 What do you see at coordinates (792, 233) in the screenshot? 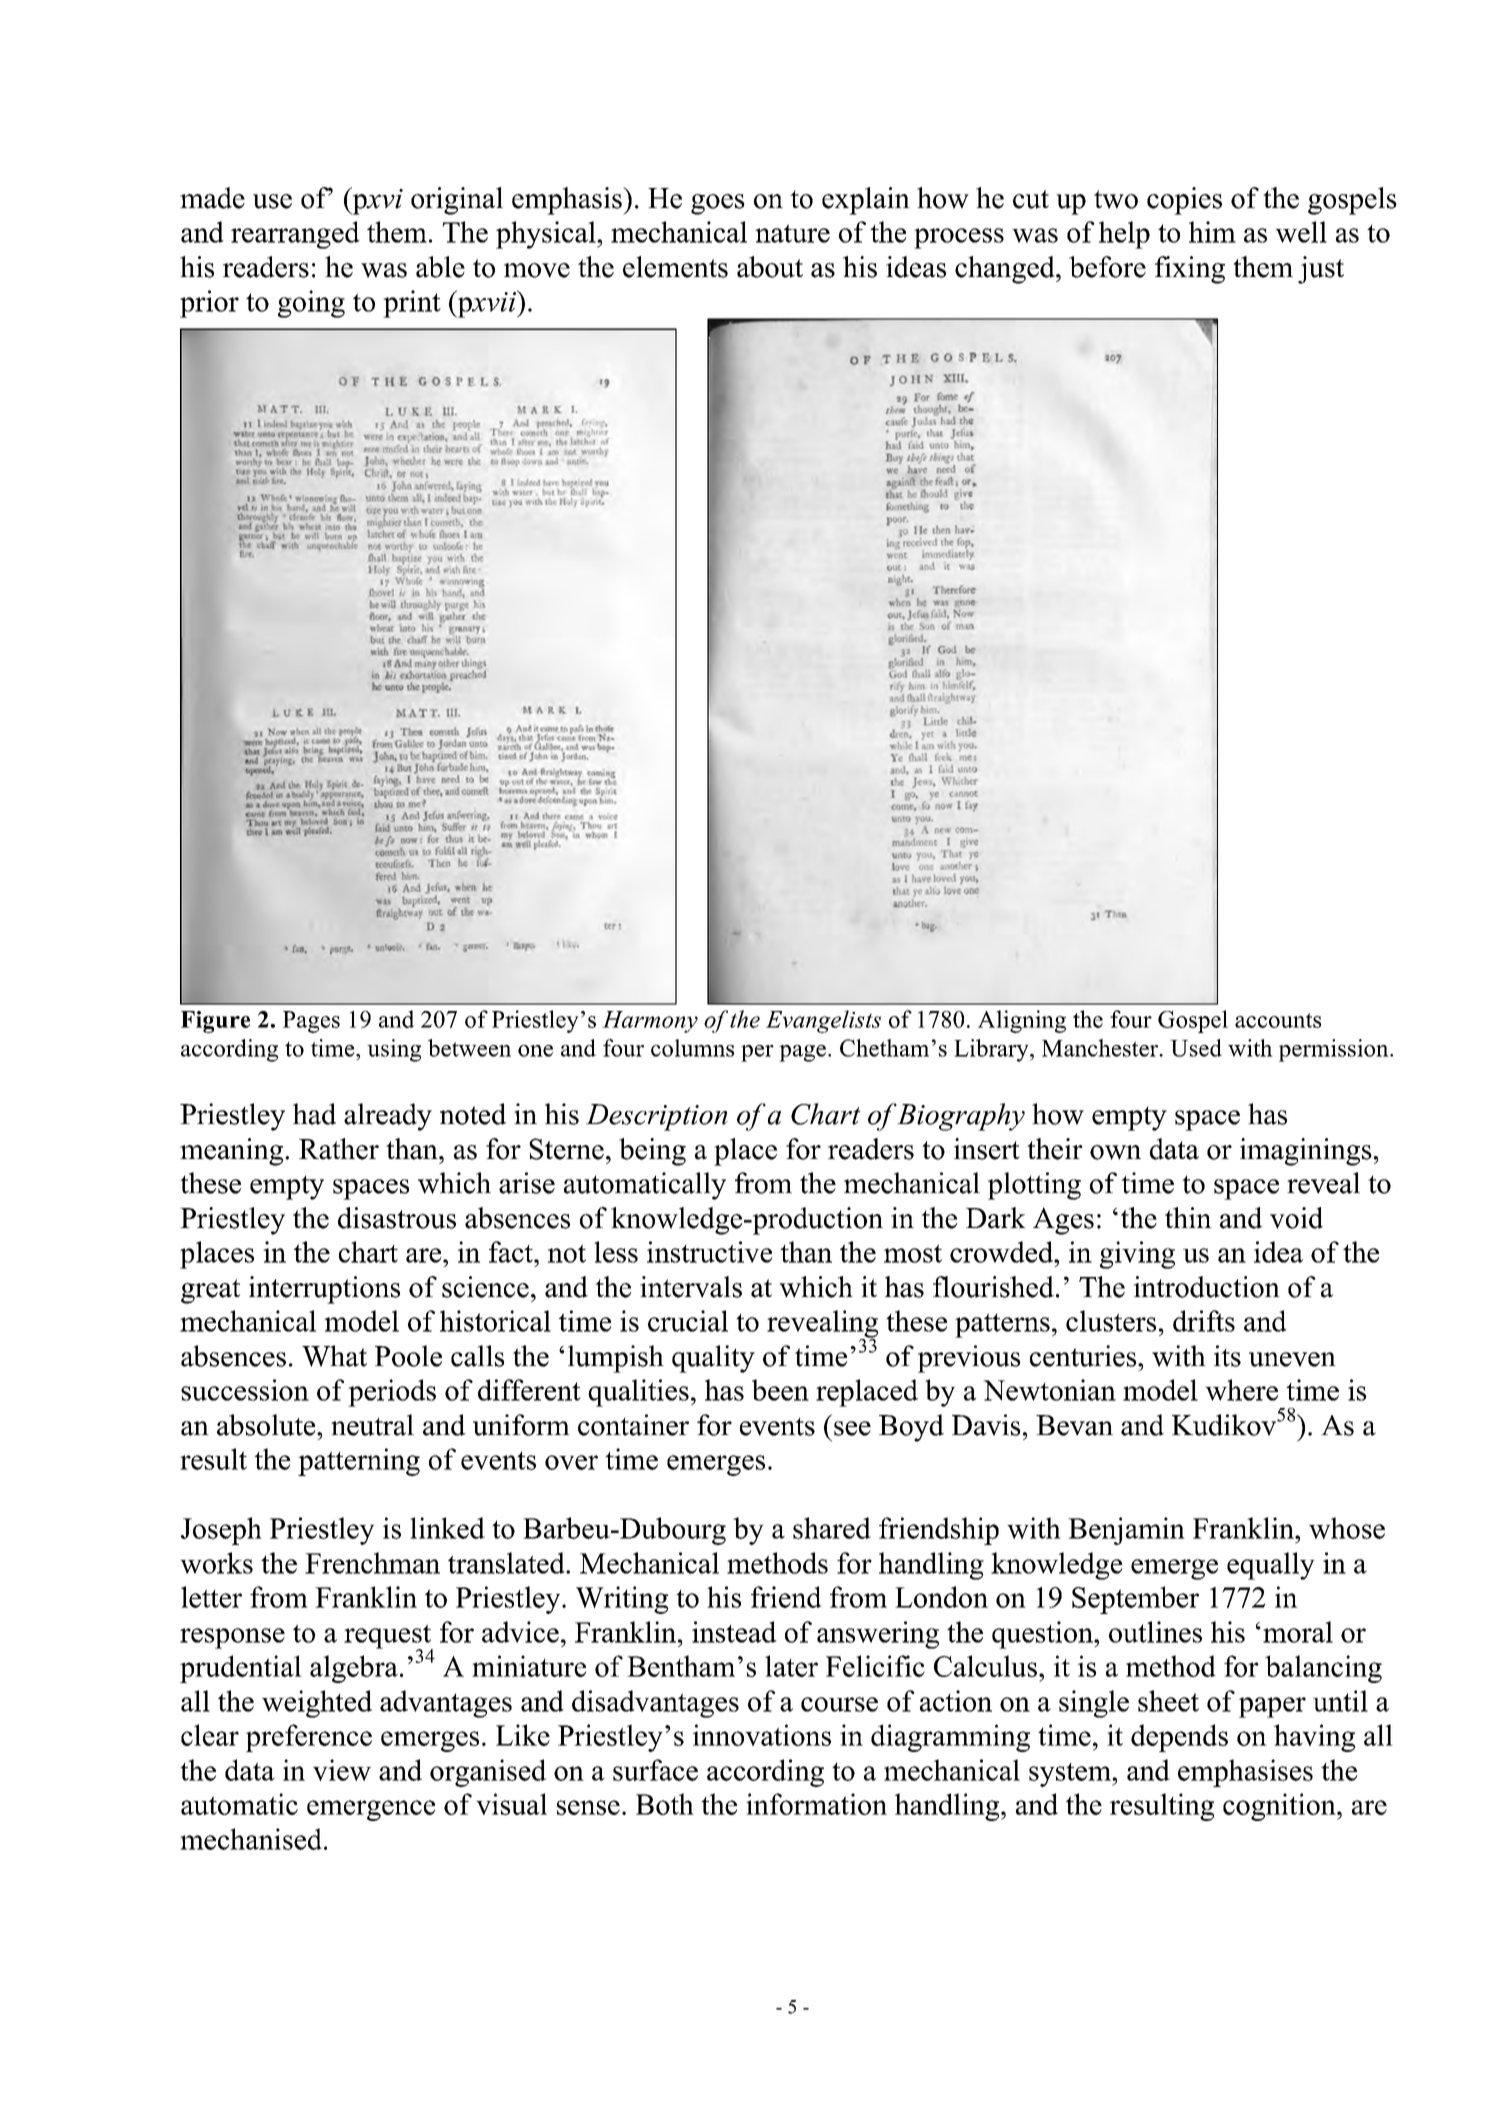
I see `nature` at bounding box center [792, 233].
